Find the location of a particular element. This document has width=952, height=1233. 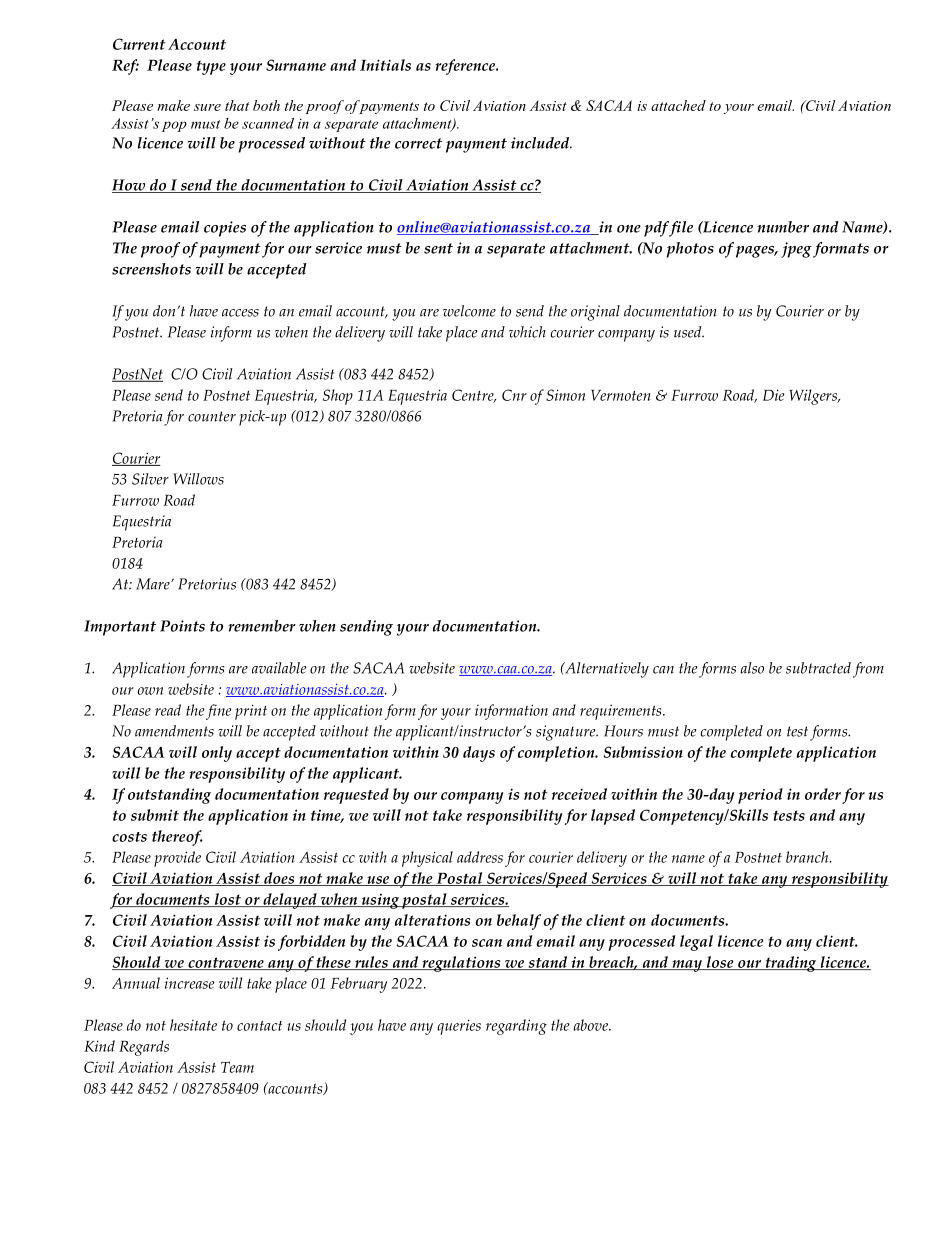

type is located at coordinates (211, 67).
